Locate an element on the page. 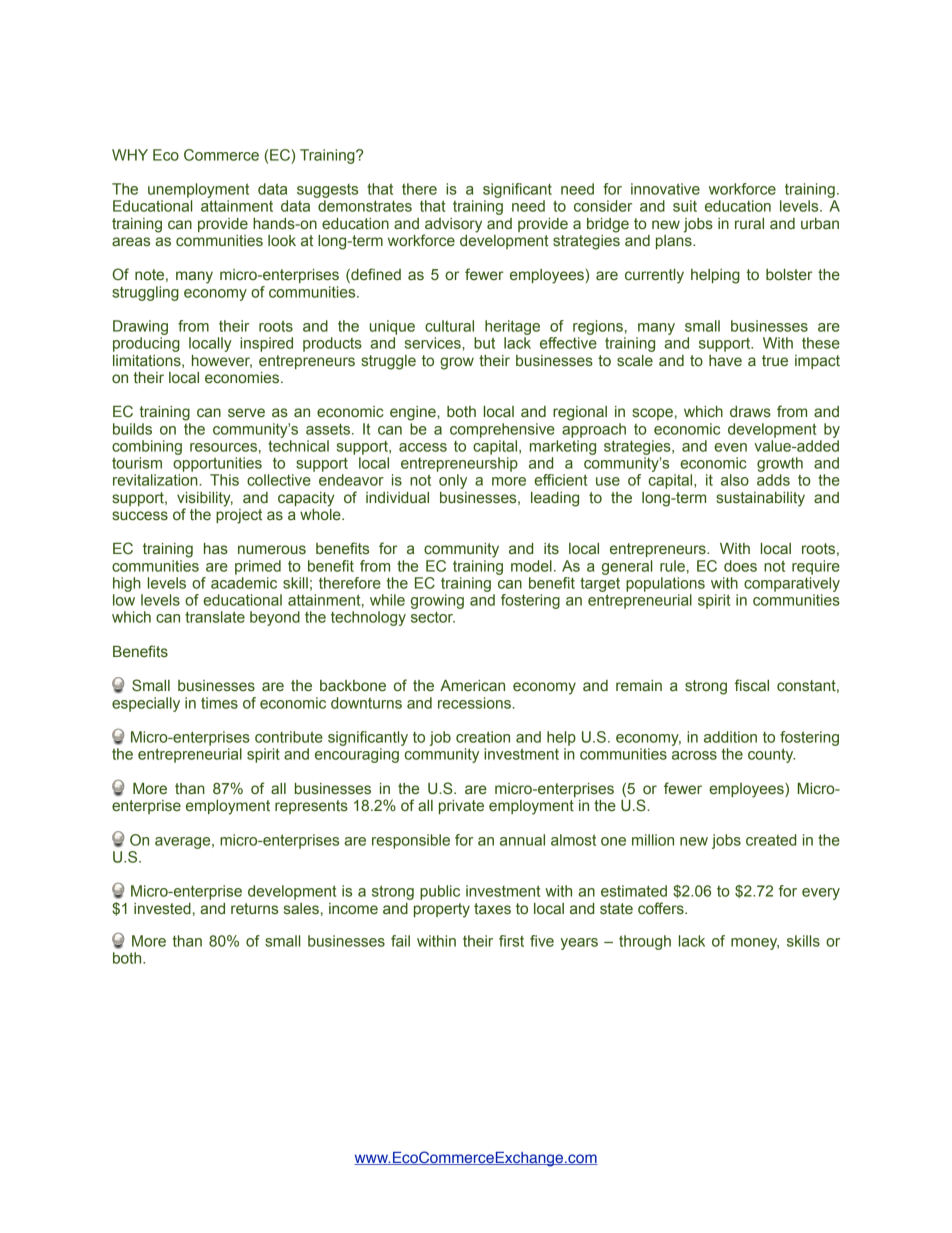  money is located at coordinates (755, 944).
